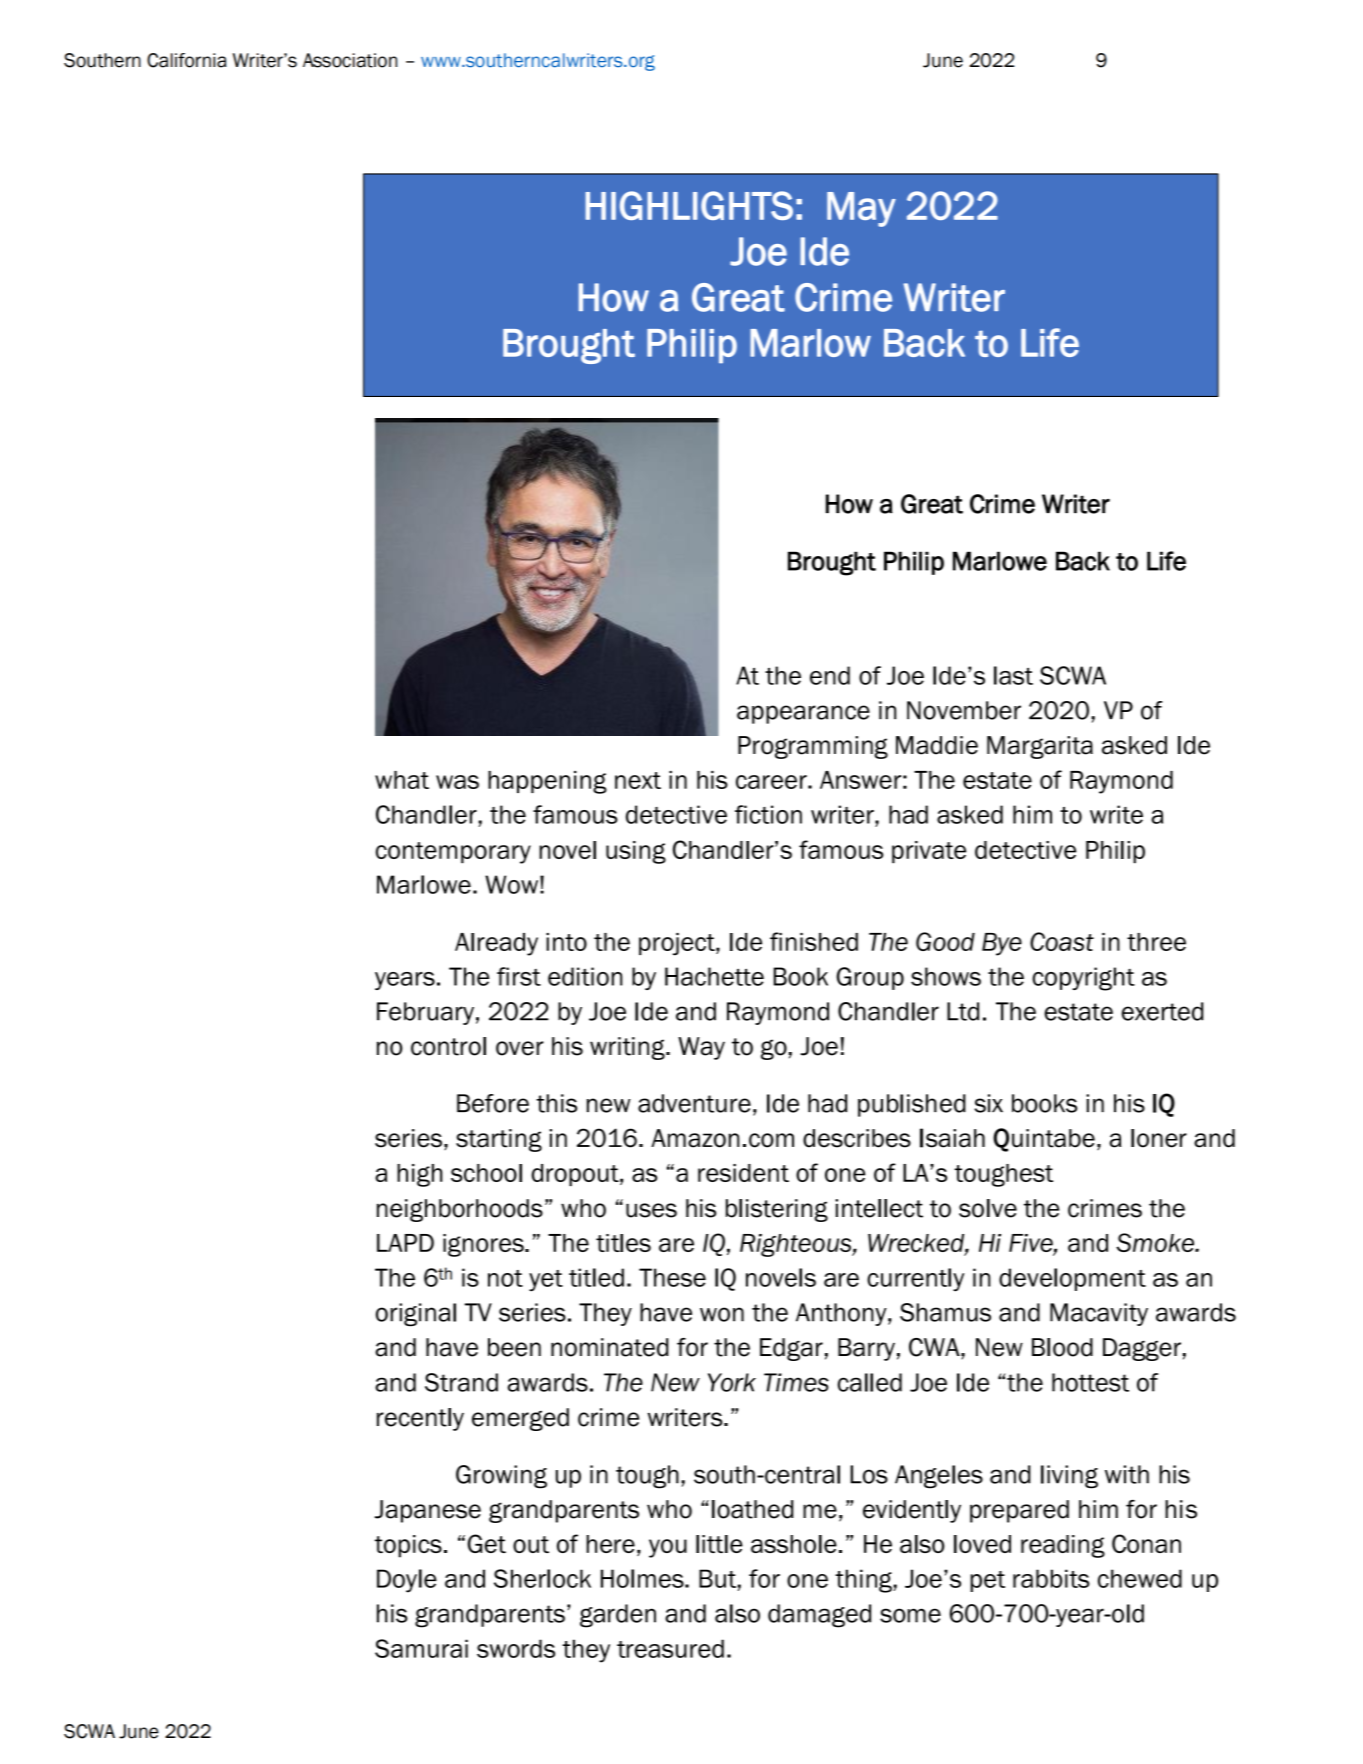 The width and height of the image is (1363, 1764). Describe the element at coordinates (1013, 675) in the image. I see `last` at that location.
